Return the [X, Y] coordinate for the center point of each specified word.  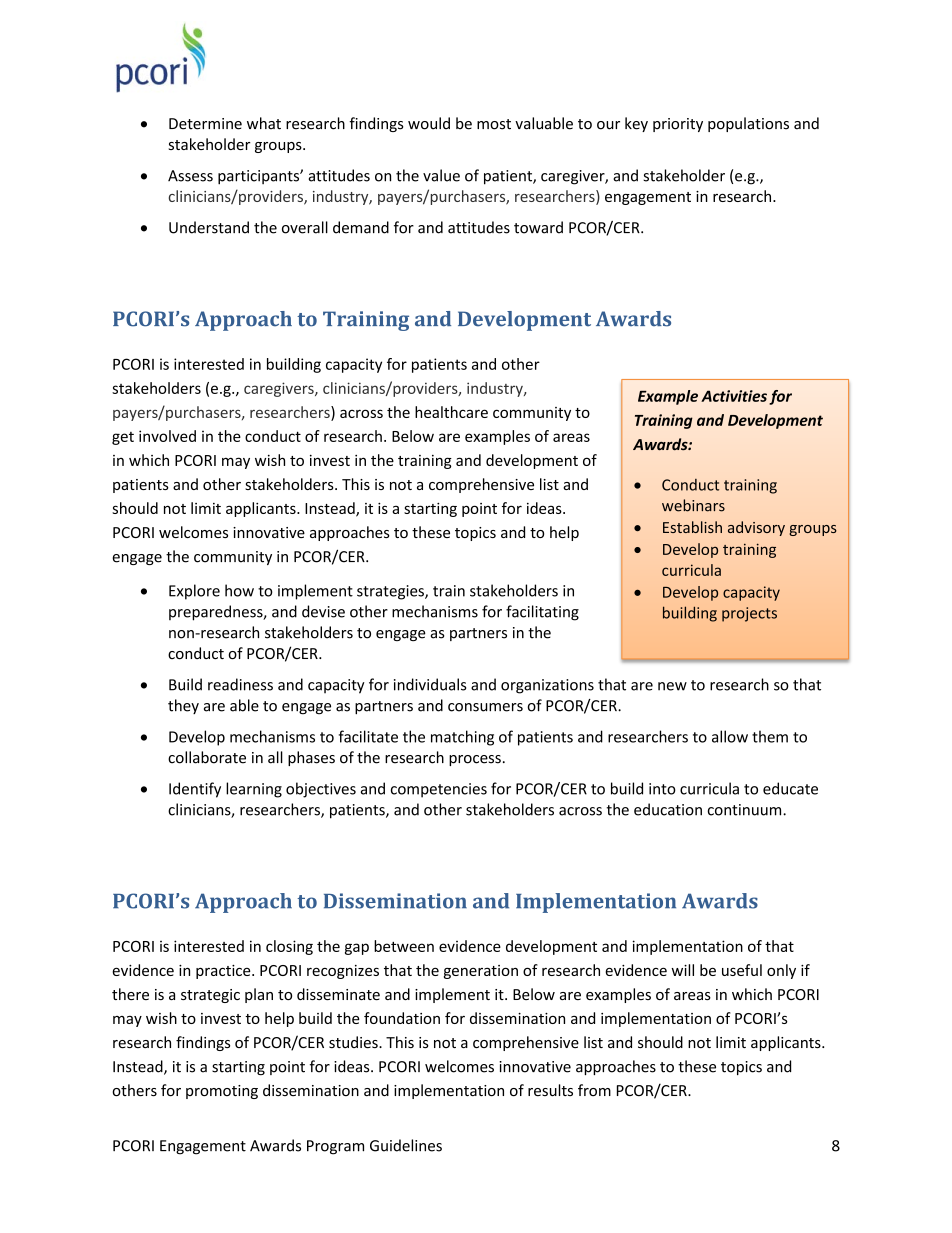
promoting [222, 1092]
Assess [190, 176]
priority [678, 125]
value [441, 175]
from [594, 1090]
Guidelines [406, 1145]
